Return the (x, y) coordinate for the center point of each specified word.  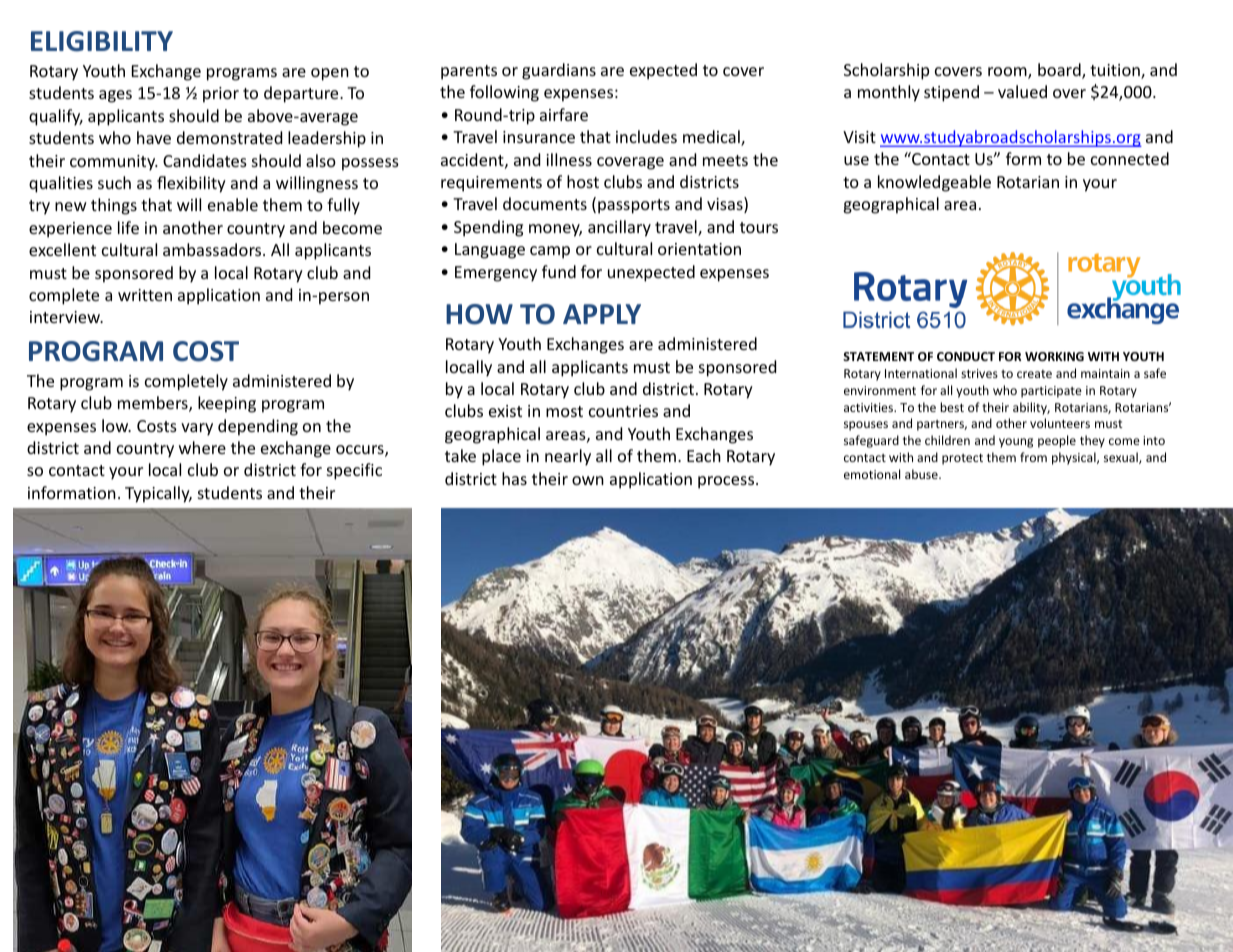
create (1034, 374)
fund (559, 271)
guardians (559, 71)
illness (569, 159)
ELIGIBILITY (102, 41)
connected (1130, 158)
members (154, 404)
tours (759, 227)
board (1060, 71)
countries (623, 411)
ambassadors (213, 249)
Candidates (205, 160)
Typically (158, 494)
